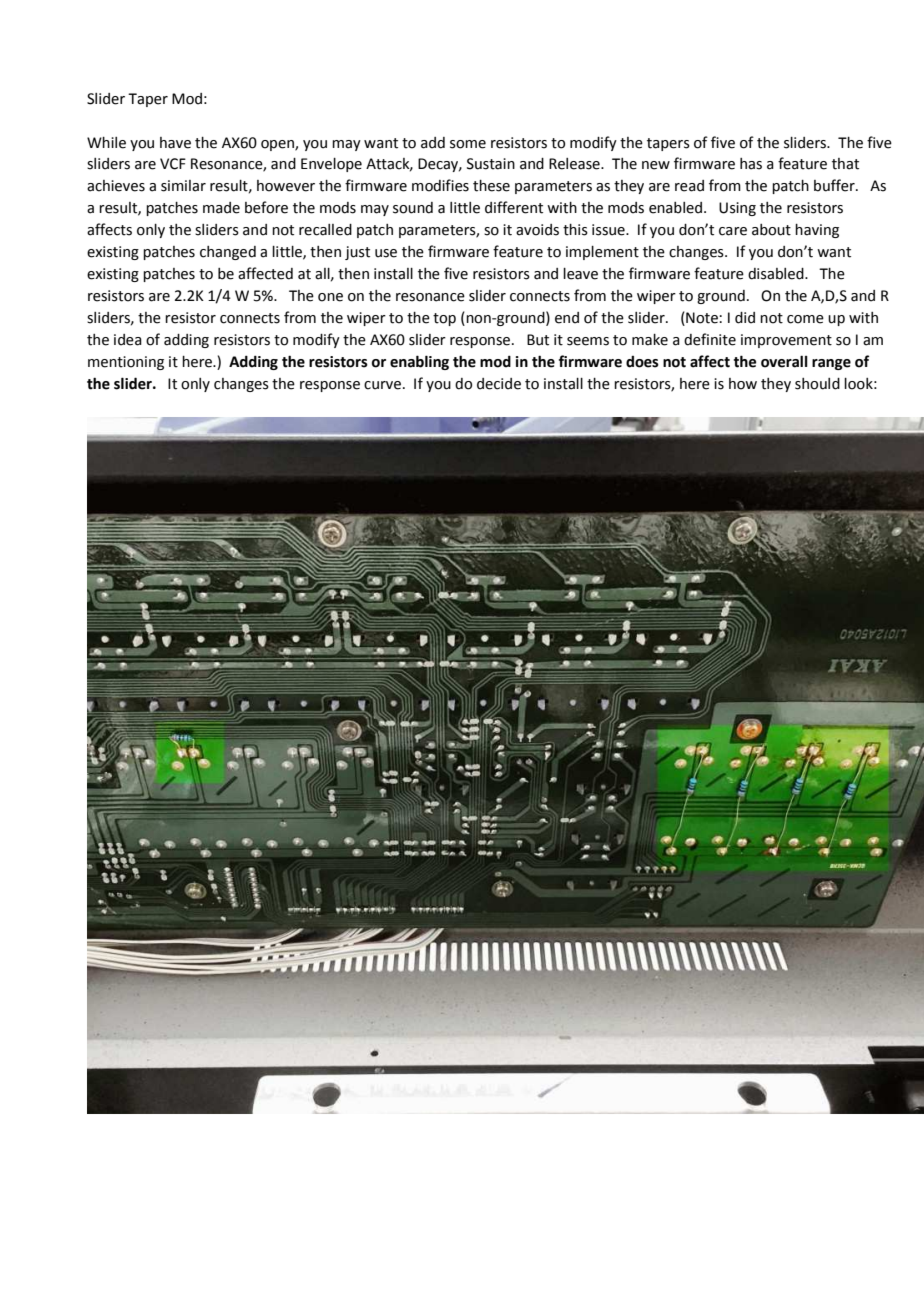 This screenshot has width=924, height=1308. I want to click on mentioning, so click(126, 363).
